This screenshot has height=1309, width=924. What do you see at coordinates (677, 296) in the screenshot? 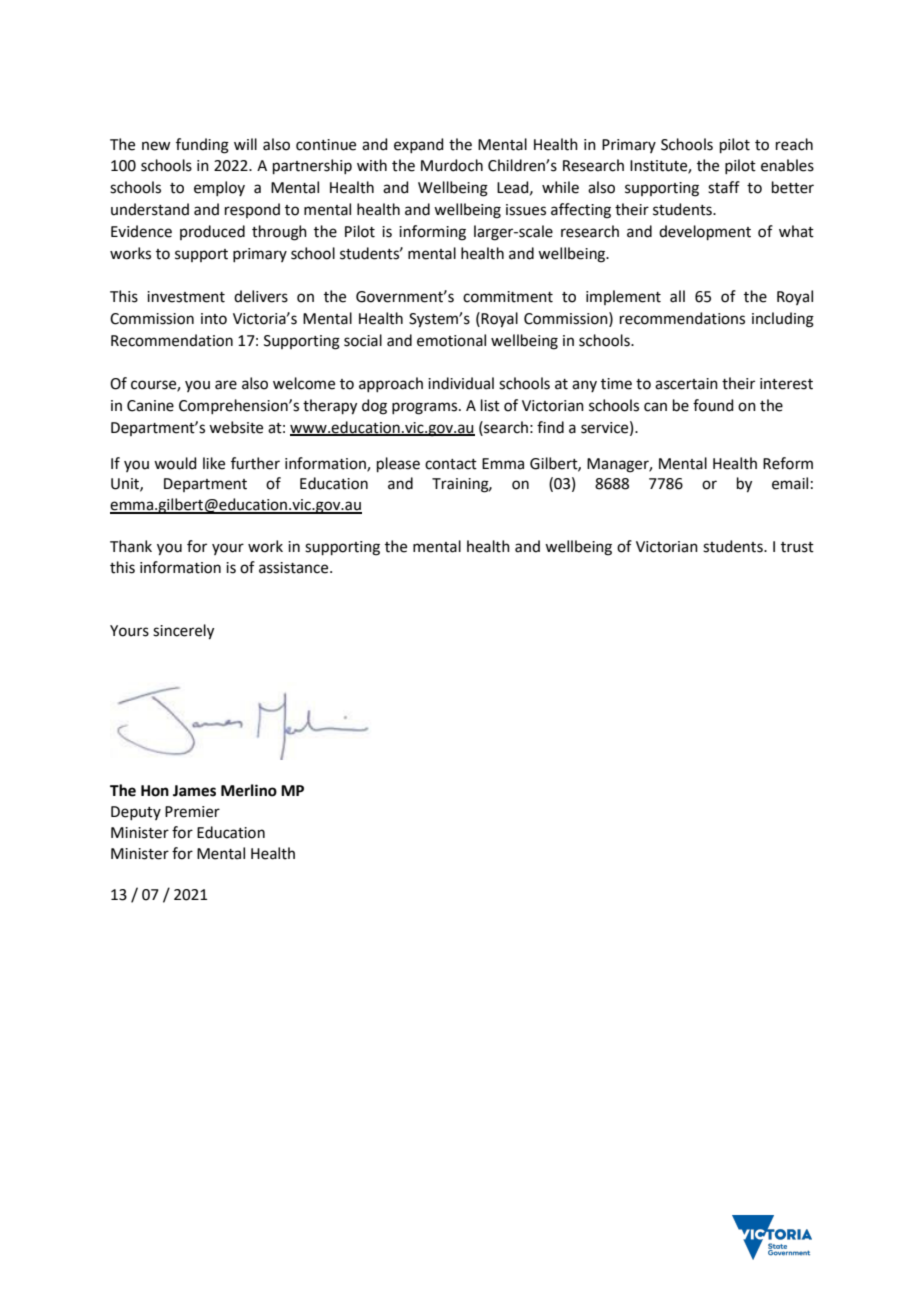
I see `all` at bounding box center [677, 296].
